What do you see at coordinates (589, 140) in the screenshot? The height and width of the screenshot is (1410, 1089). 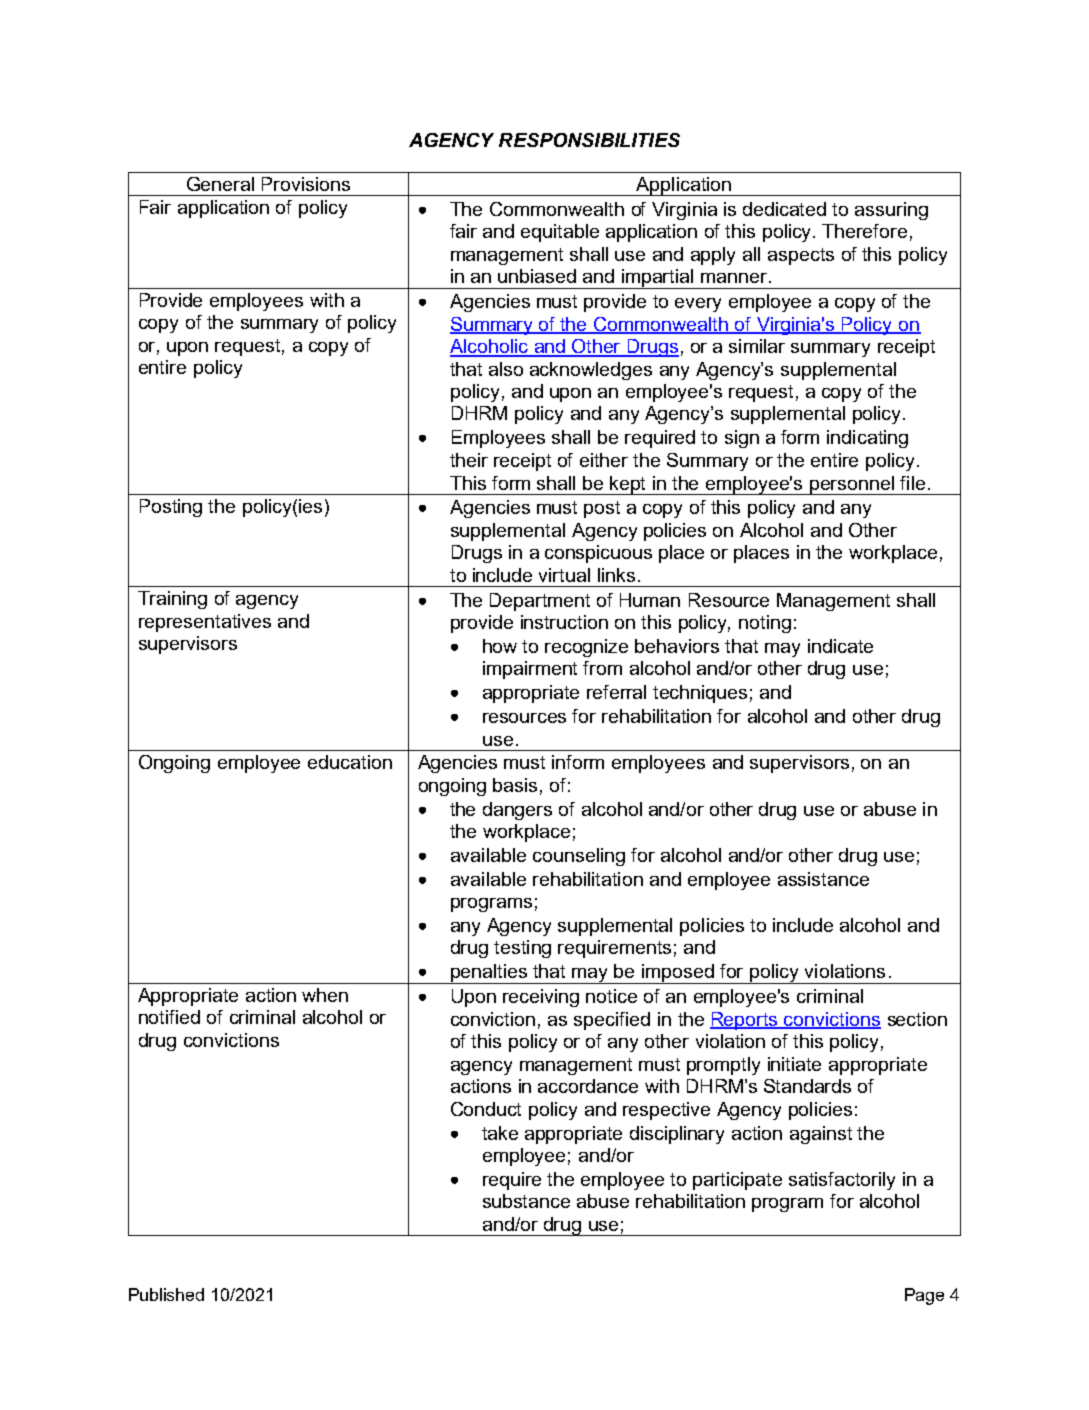 I see `RESPONSIBILITIES` at bounding box center [589, 140].
